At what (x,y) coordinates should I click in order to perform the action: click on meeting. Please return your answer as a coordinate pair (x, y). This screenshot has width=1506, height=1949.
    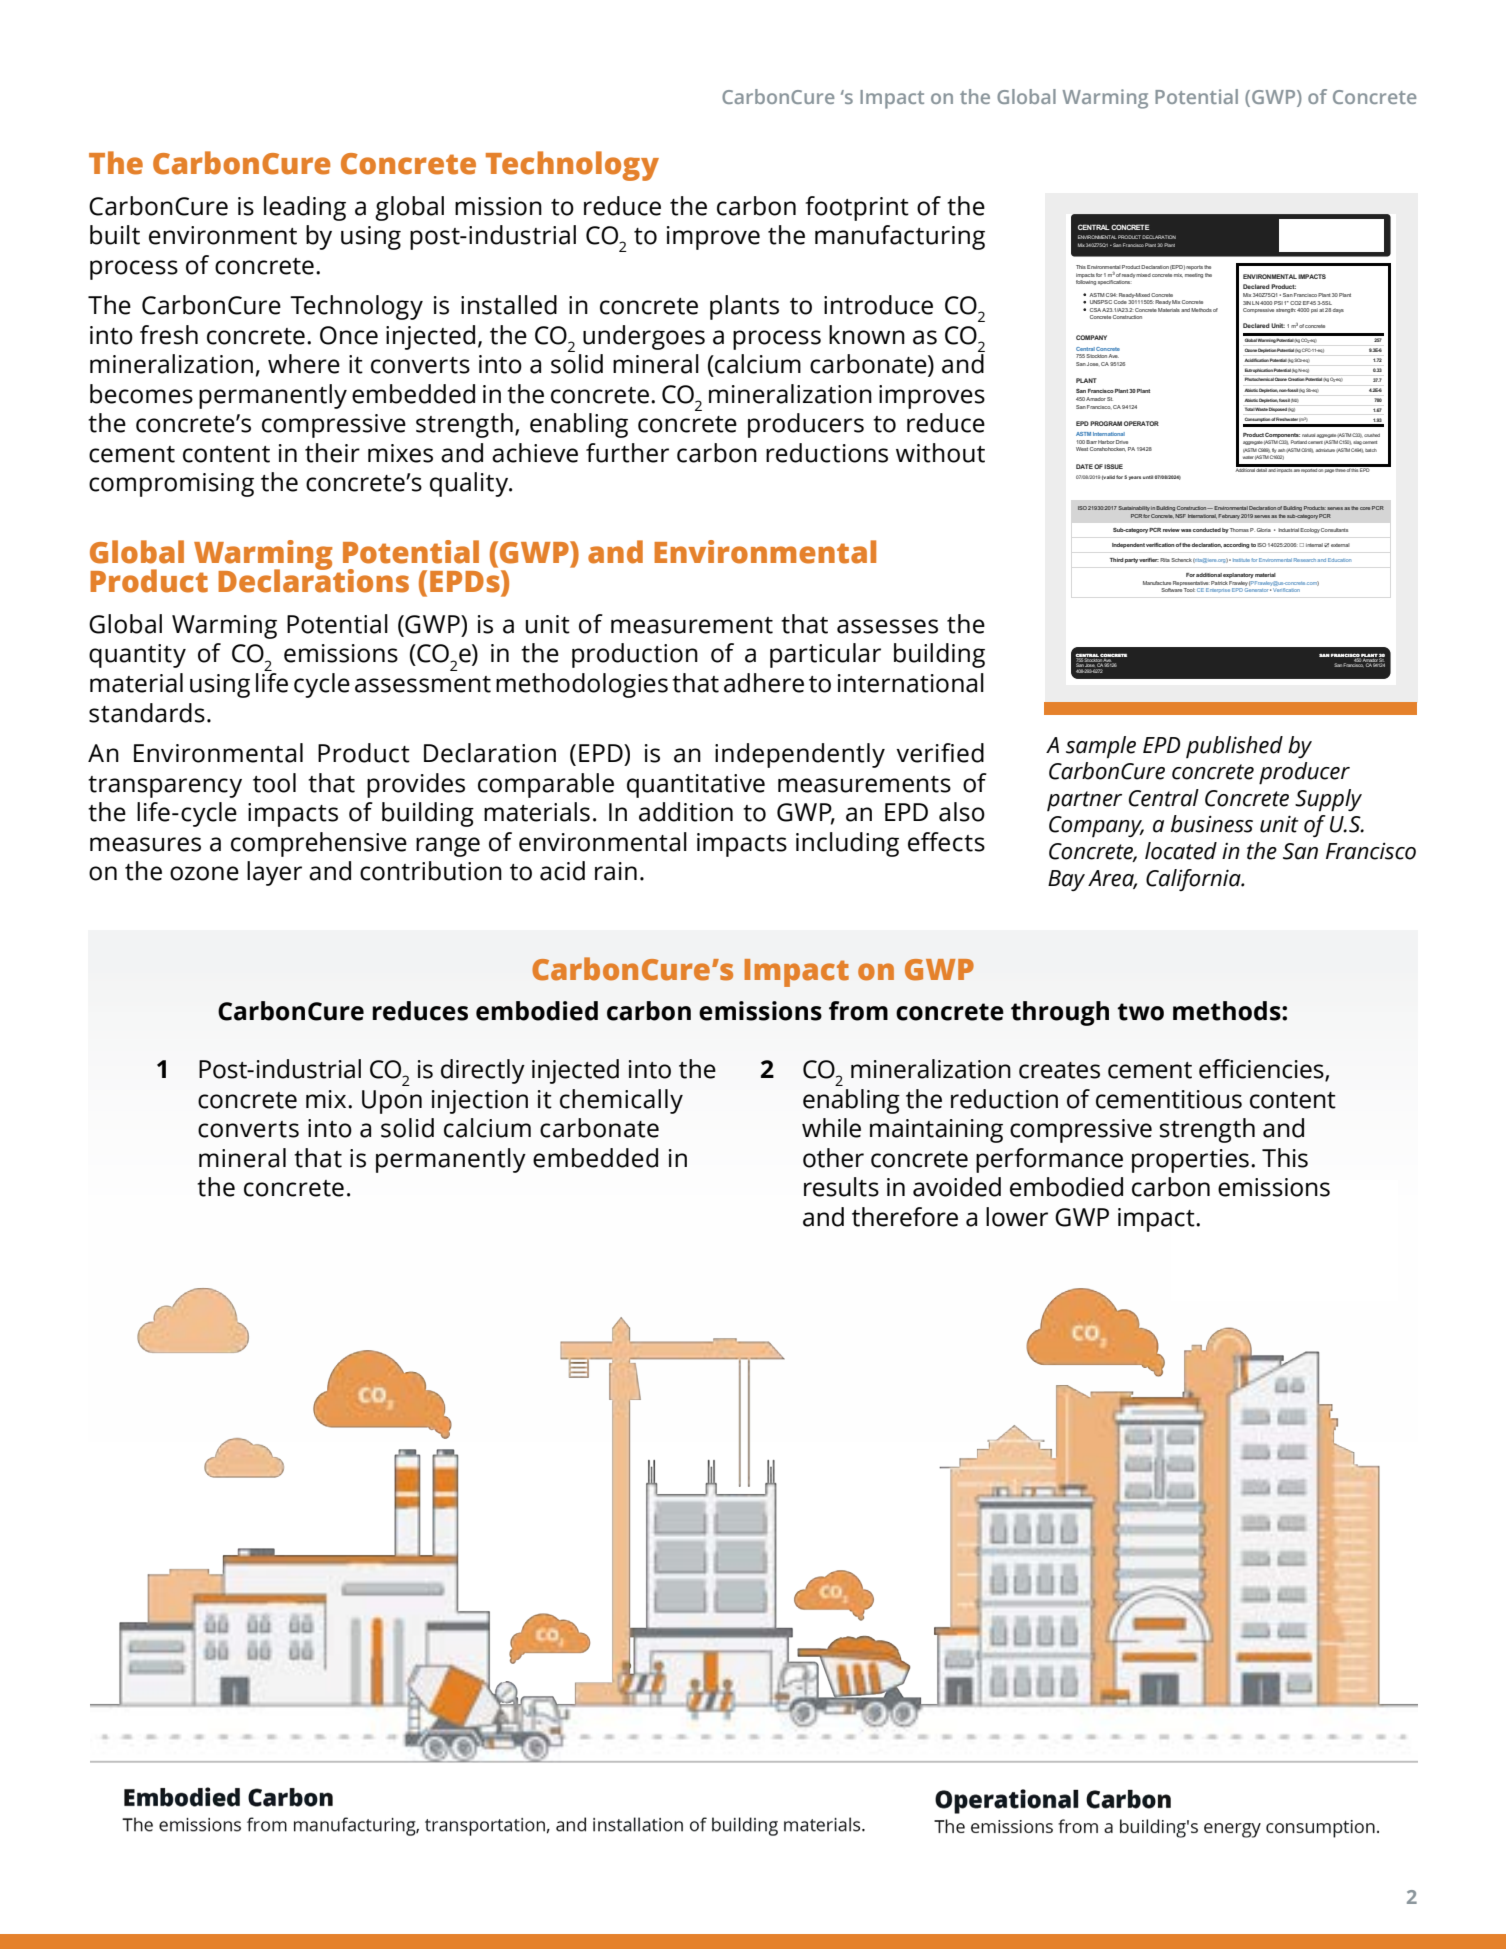
    Looking at the image, I should click on (1194, 275).
